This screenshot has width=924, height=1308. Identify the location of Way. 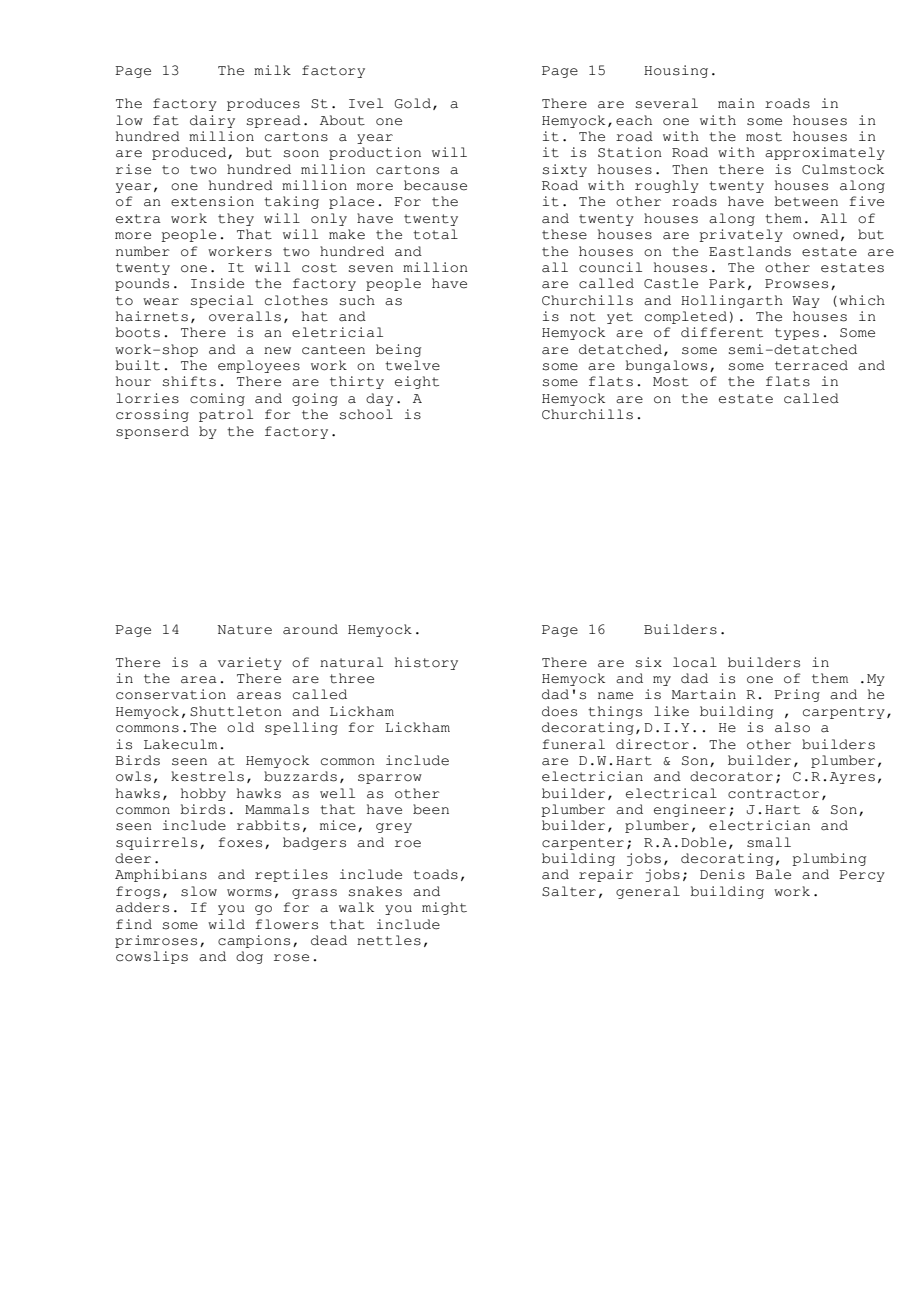
(806, 302).
